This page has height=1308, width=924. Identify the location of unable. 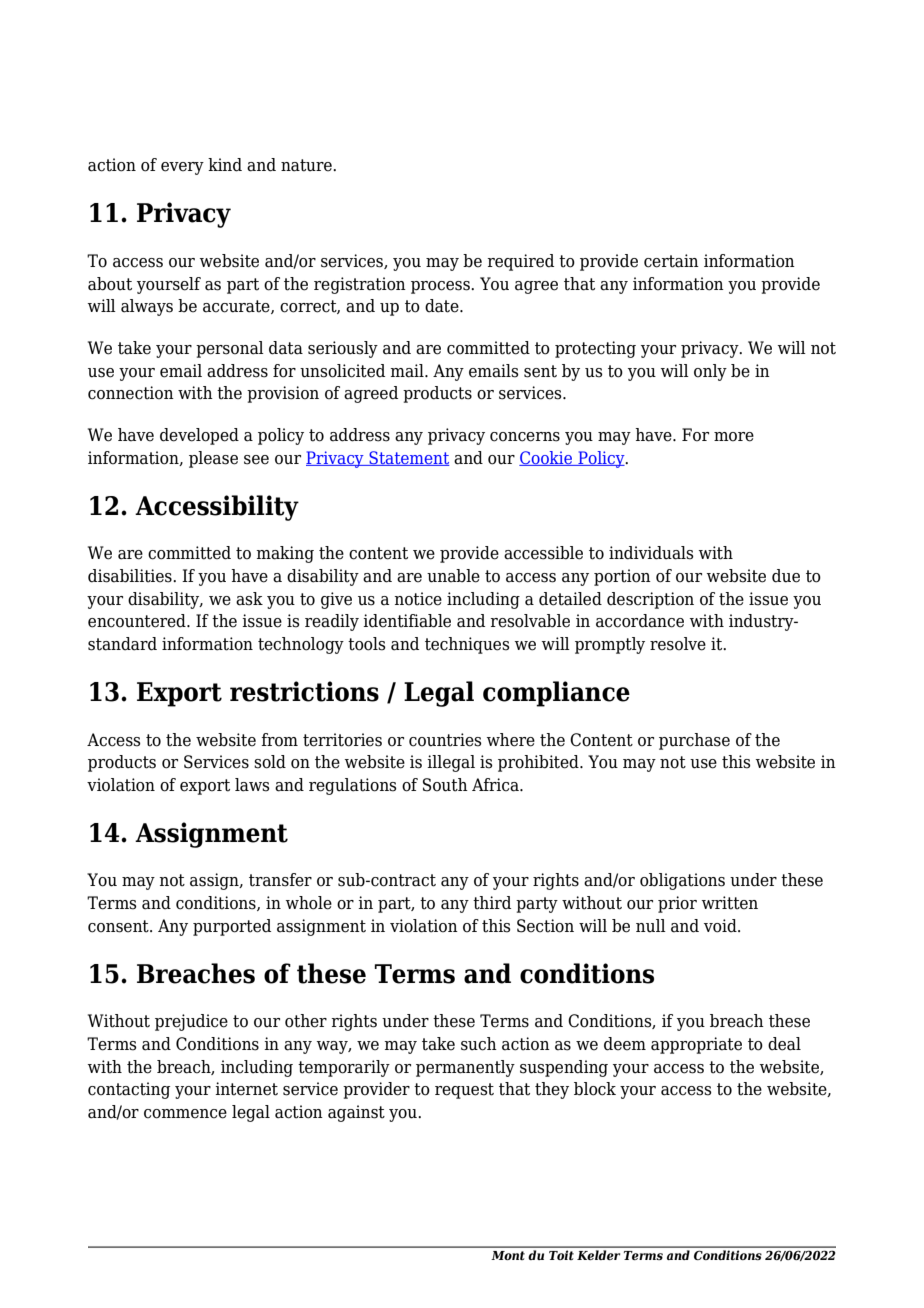
(453, 576).
